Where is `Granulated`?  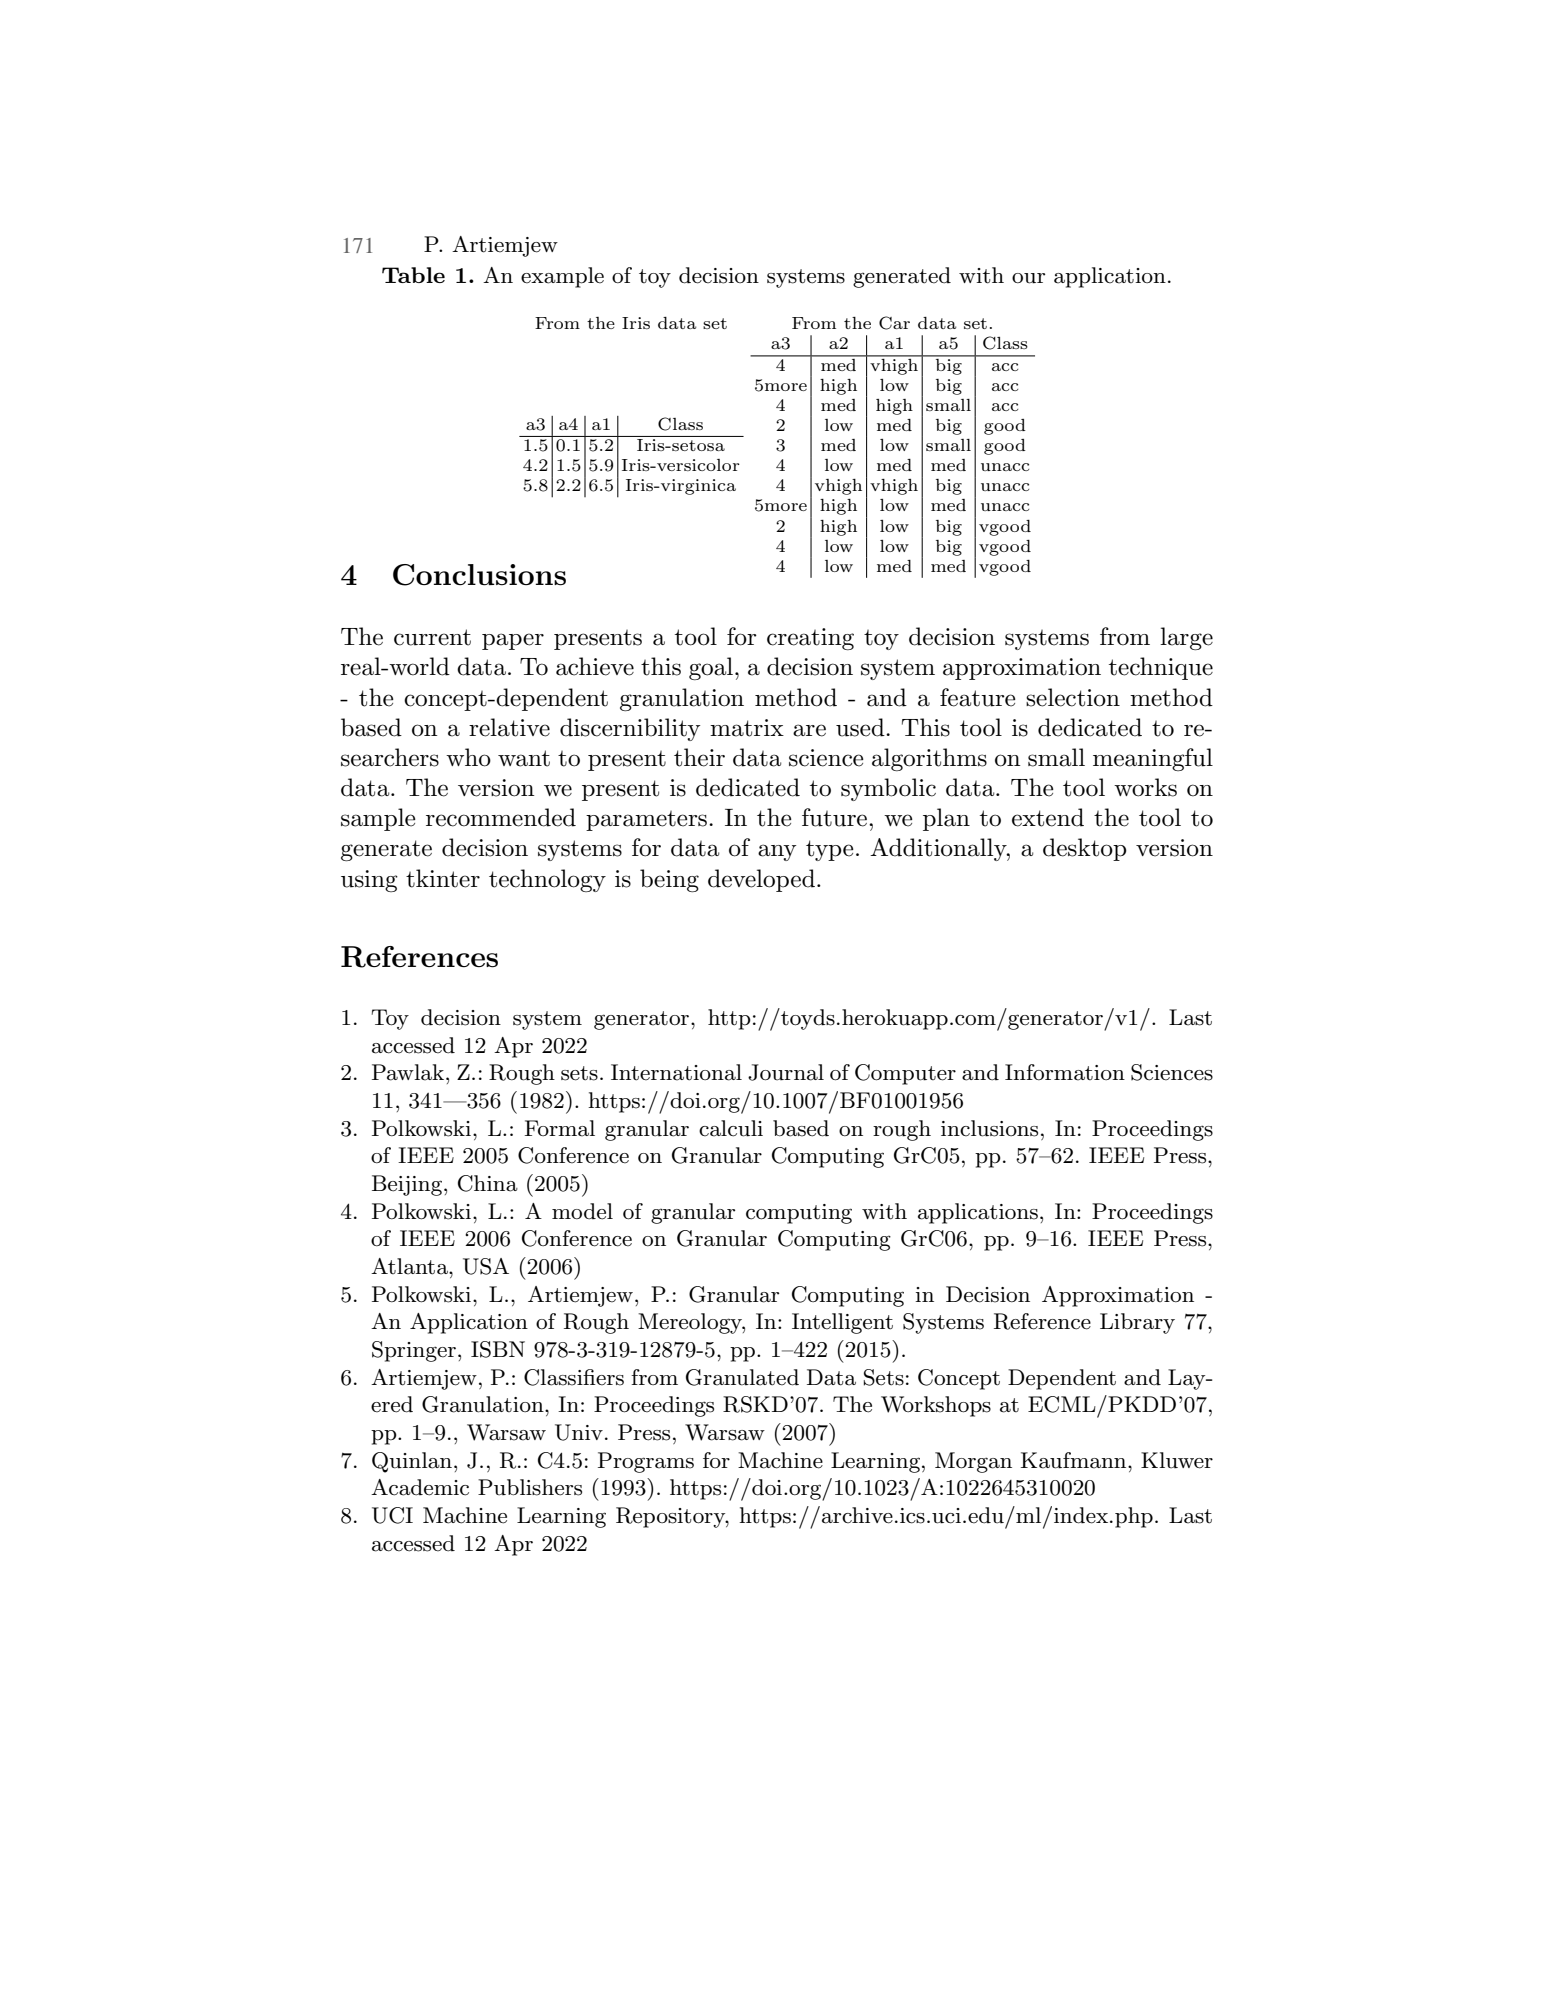 Granulated is located at coordinates (742, 1377).
